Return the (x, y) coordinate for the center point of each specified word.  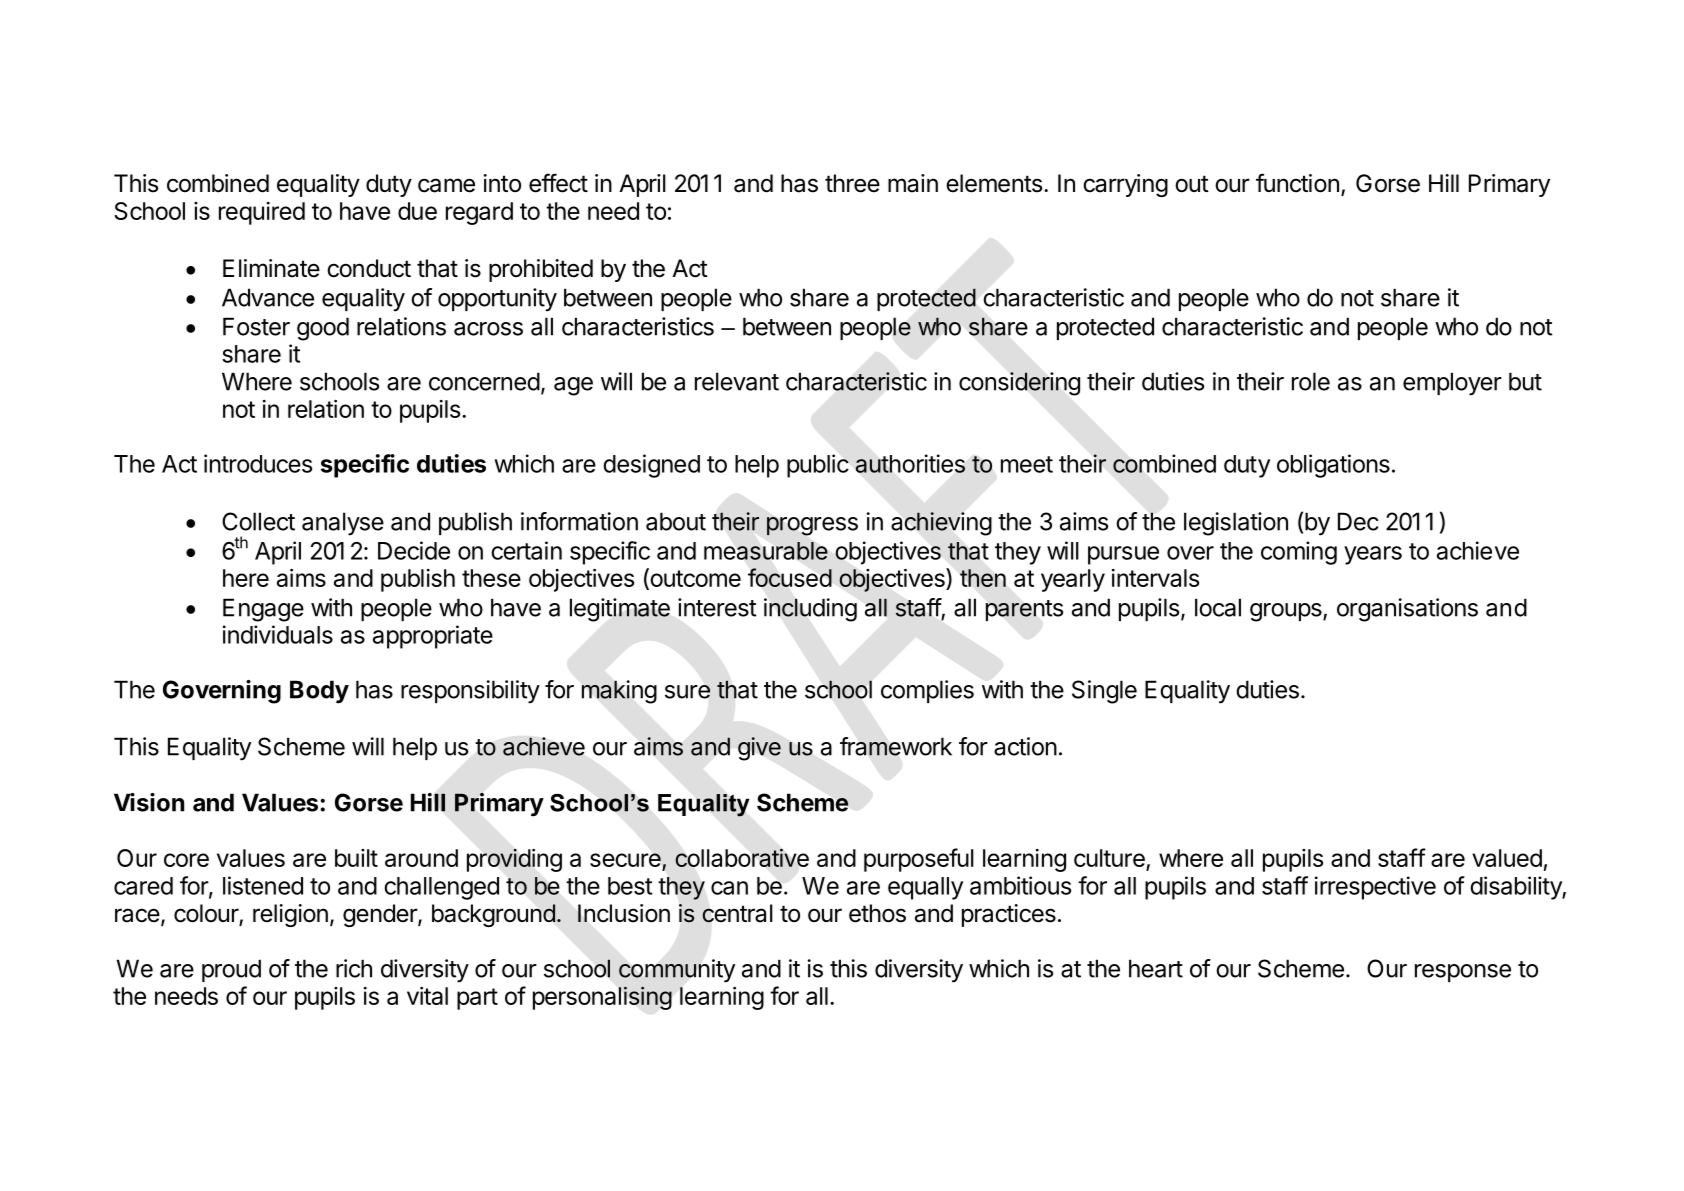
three (852, 183)
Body (319, 692)
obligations (1333, 466)
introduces (258, 463)
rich (354, 968)
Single (1104, 692)
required (262, 213)
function (1297, 183)
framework (896, 746)
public (818, 466)
